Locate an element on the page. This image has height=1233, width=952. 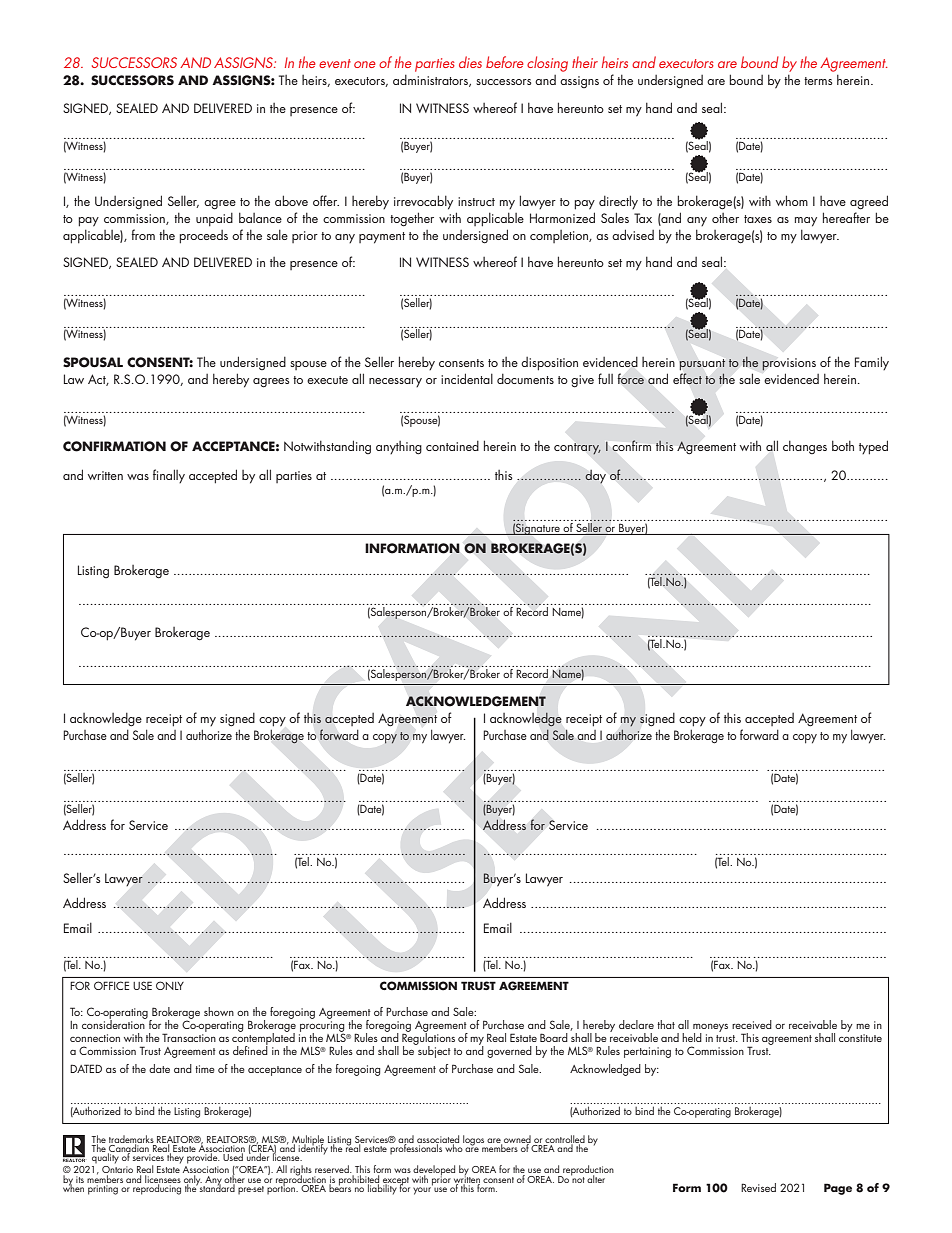
event is located at coordinates (335, 63).
